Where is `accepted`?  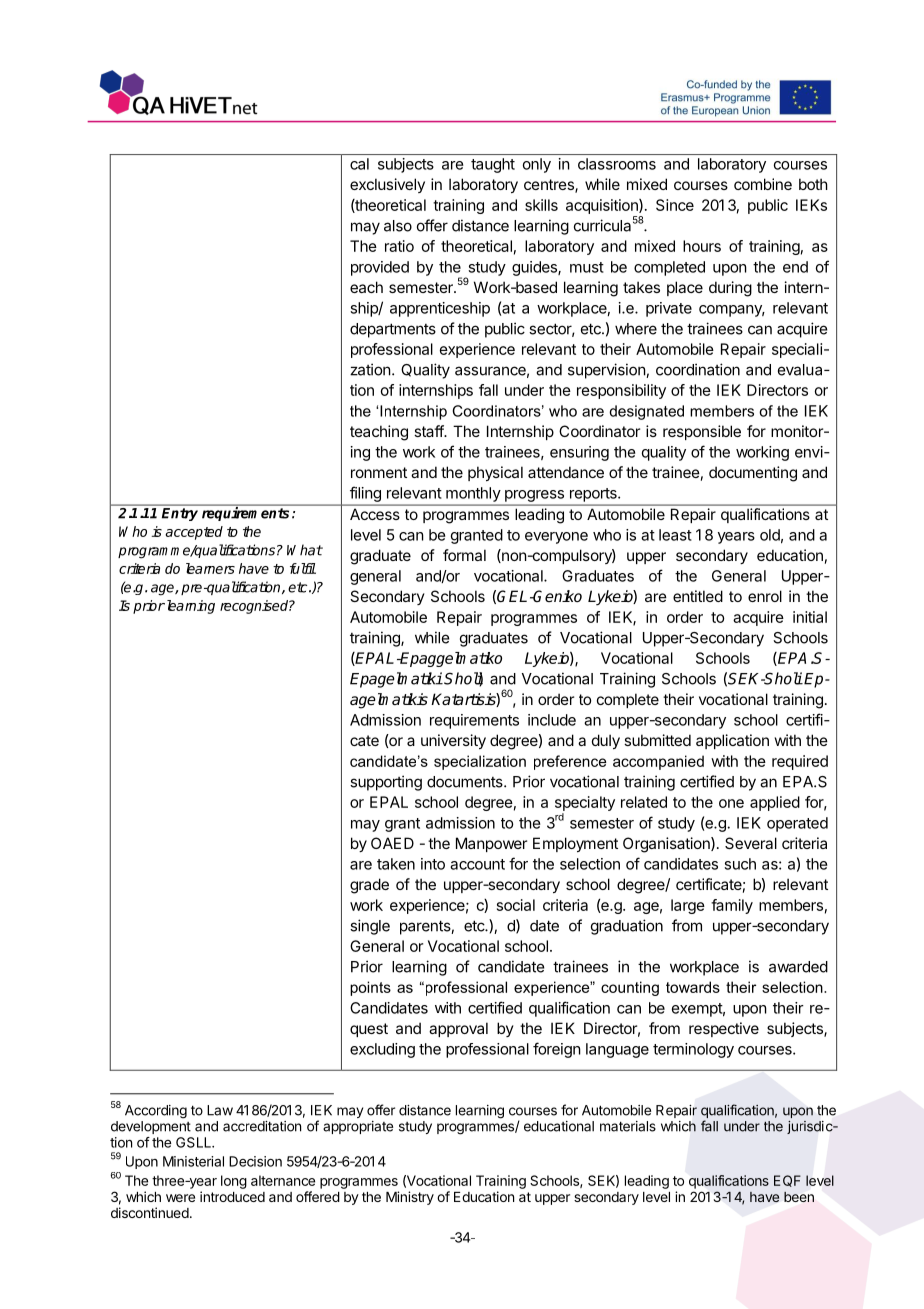
accepted is located at coordinates (194, 533).
